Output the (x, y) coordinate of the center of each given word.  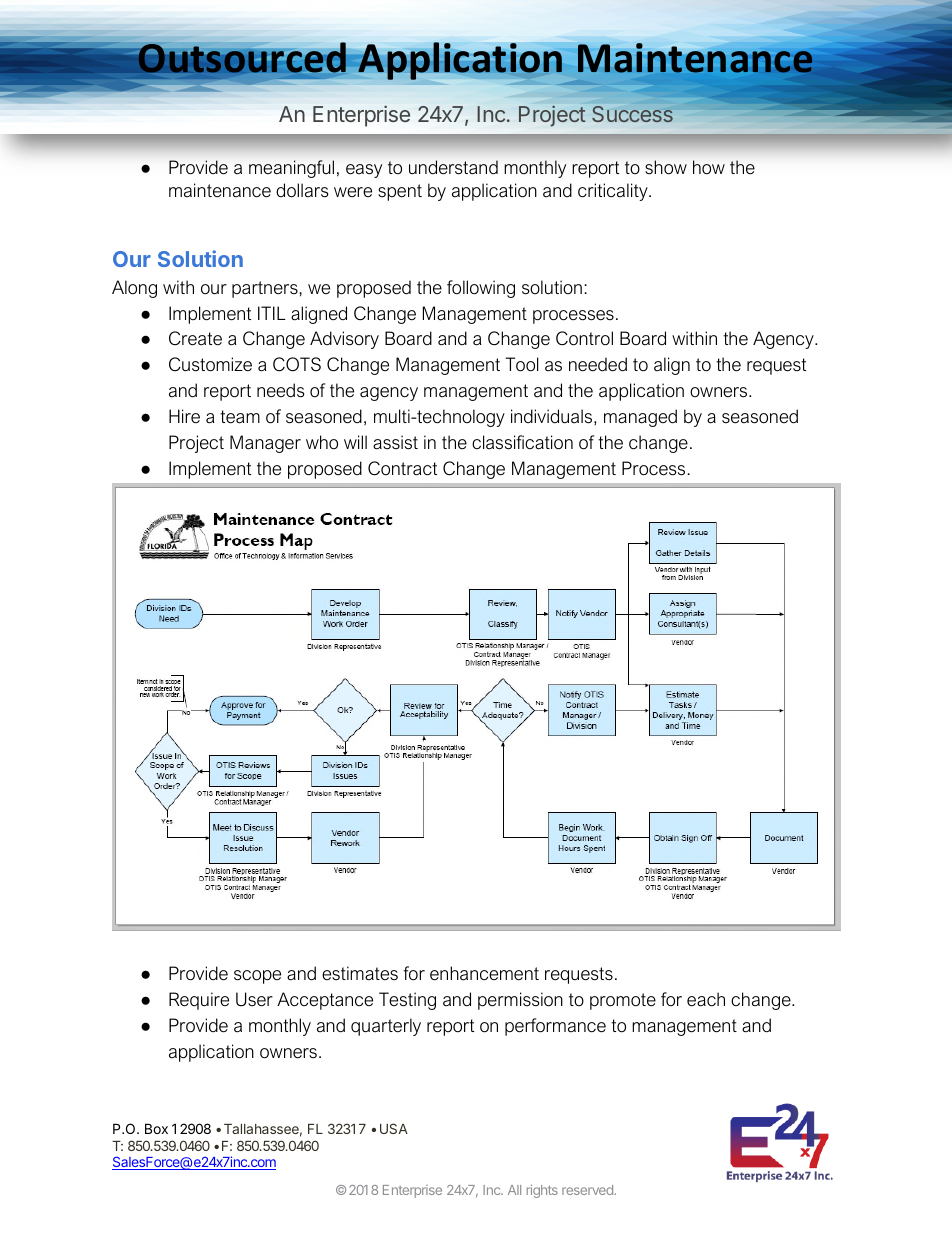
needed (598, 364)
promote (623, 1001)
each (706, 999)
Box (156, 1128)
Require (199, 1001)
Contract (402, 468)
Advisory (344, 340)
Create (195, 338)
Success (632, 114)
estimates (360, 973)
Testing (407, 1001)
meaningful (291, 169)
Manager (265, 444)
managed (640, 418)
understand (453, 167)
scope (257, 977)
